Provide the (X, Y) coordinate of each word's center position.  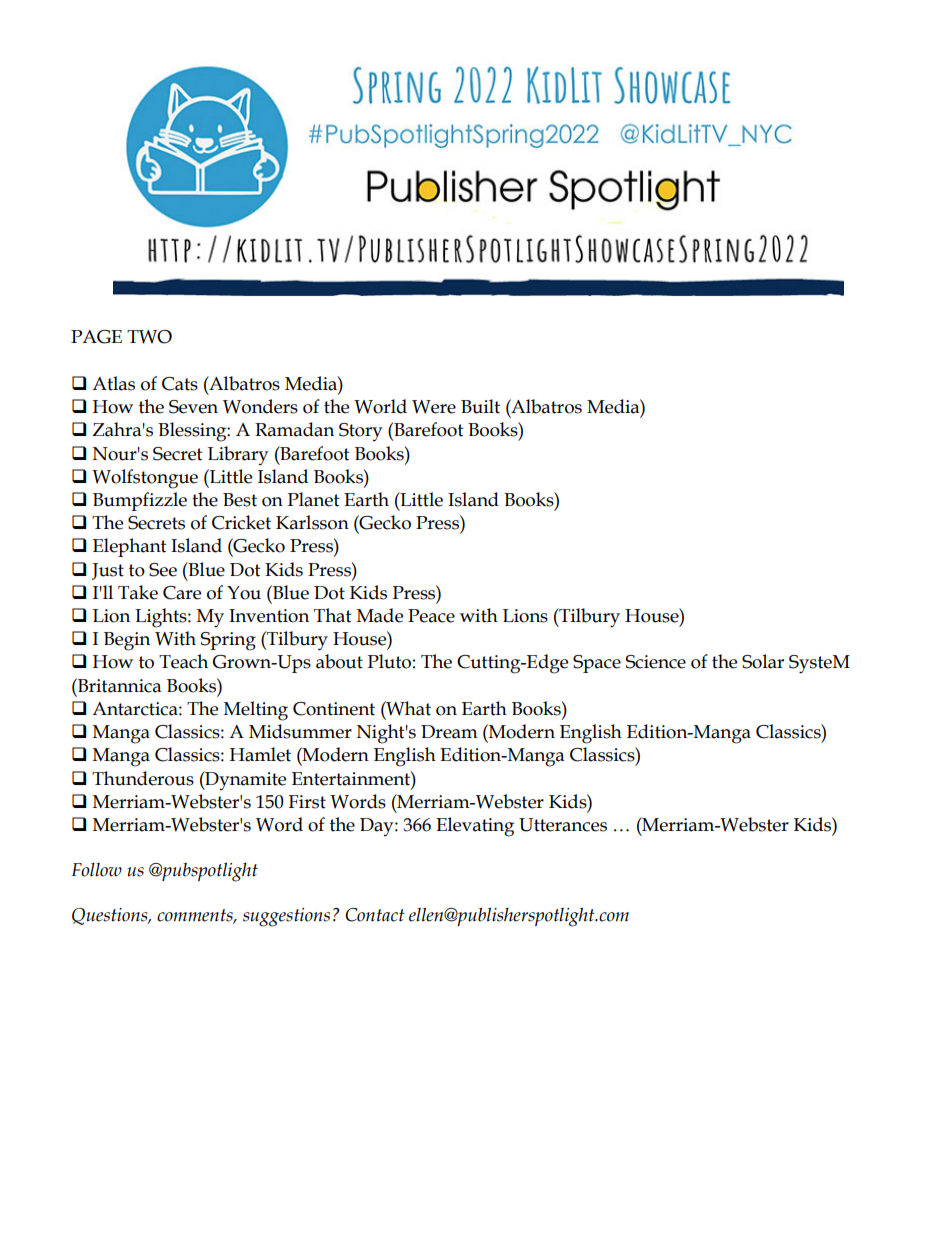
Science (656, 662)
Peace (431, 616)
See (163, 570)
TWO (149, 337)
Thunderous (143, 778)
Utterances (563, 825)
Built (480, 406)
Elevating (475, 827)
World (380, 406)
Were (434, 407)
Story (360, 432)
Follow (96, 869)
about (339, 661)
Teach (183, 661)
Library (238, 455)
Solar (763, 661)
